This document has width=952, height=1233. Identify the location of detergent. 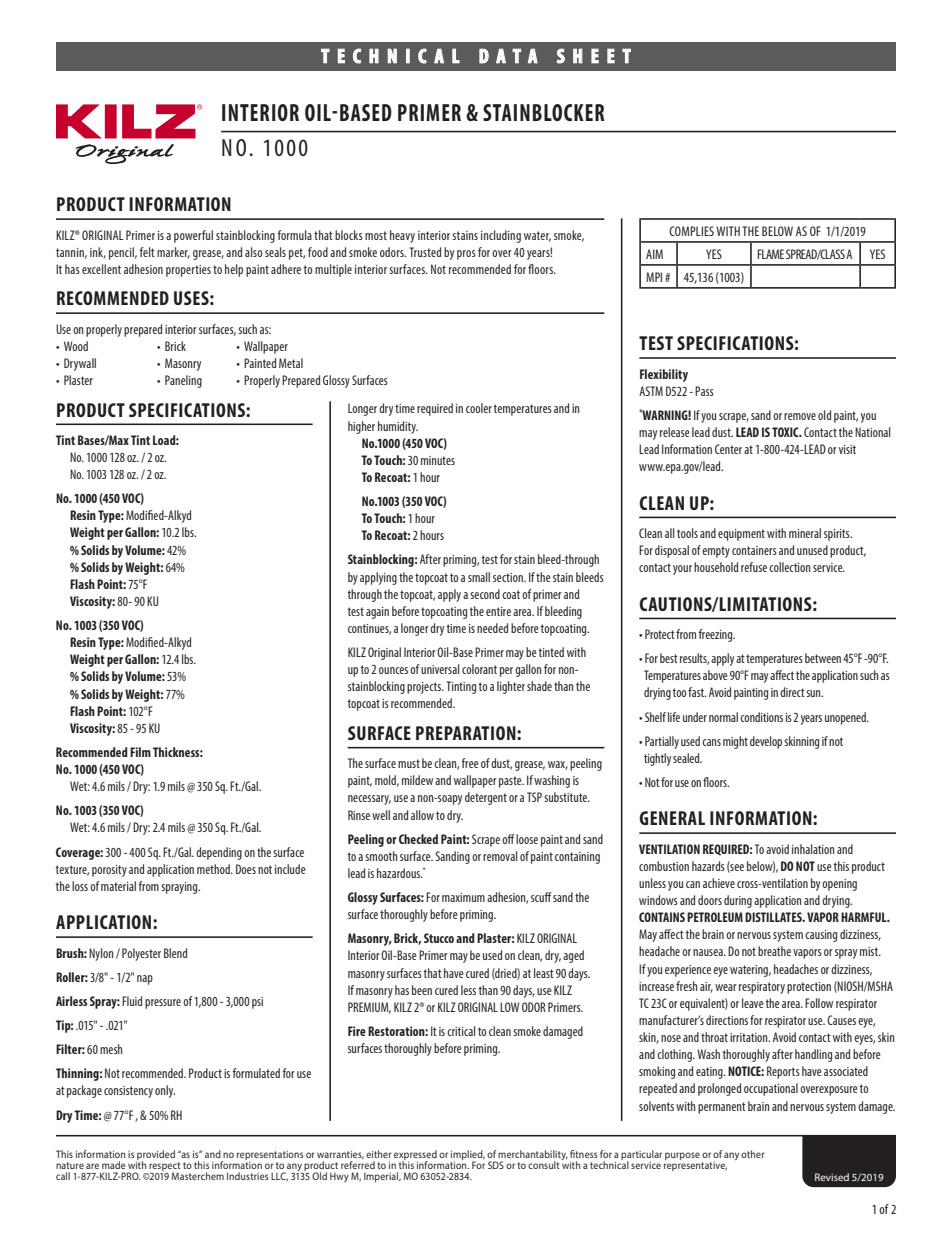
(486, 798).
